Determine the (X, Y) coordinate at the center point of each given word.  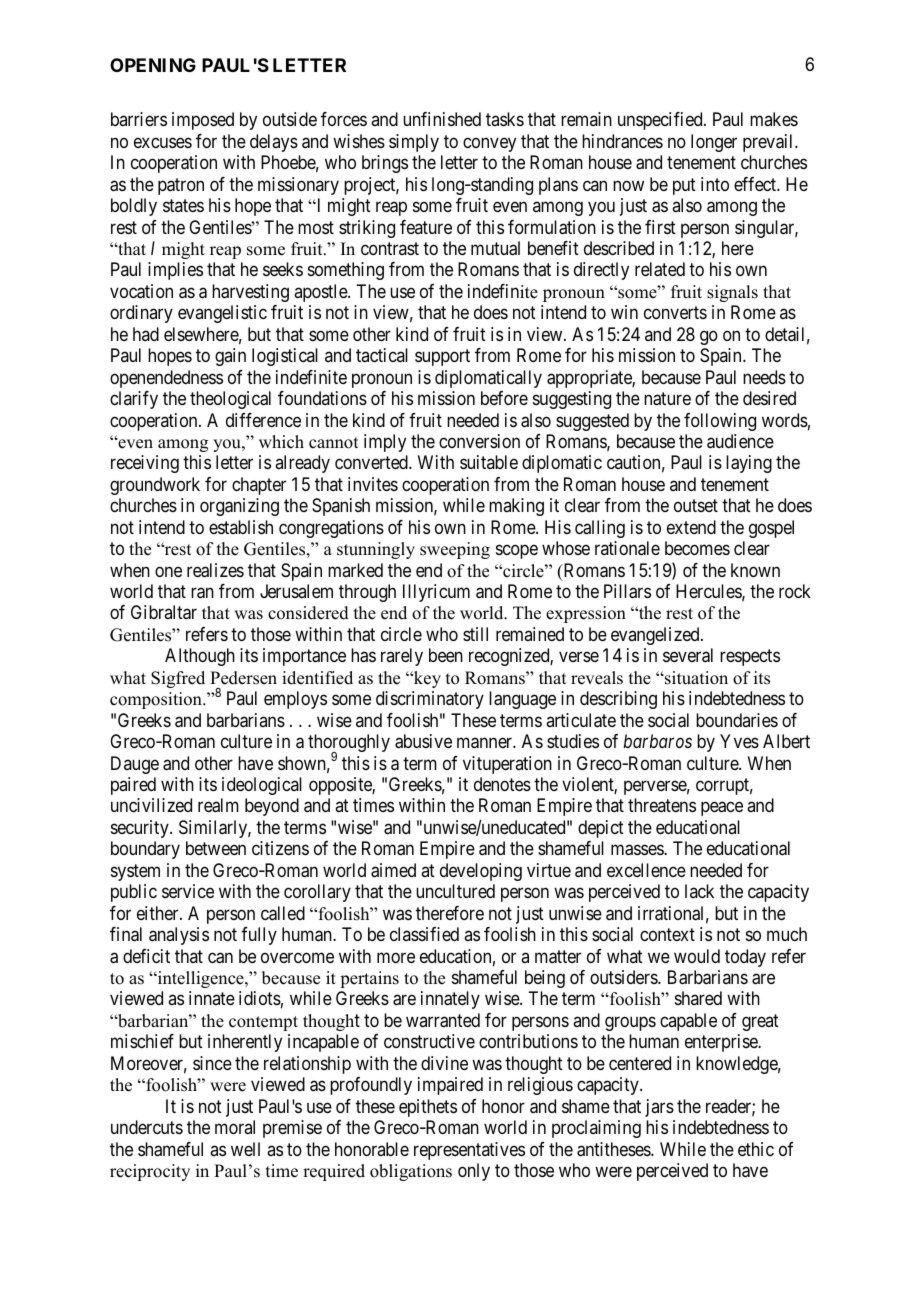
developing (481, 872)
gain (230, 357)
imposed (203, 121)
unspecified (661, 121)
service (188, 891)
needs (764, 377)
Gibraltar (164, 612)
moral (235, 1127)
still (475, 634)
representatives (469, 1151)
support (442, 357)
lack (699, 891)
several (688, 655)
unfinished (442, 119)
